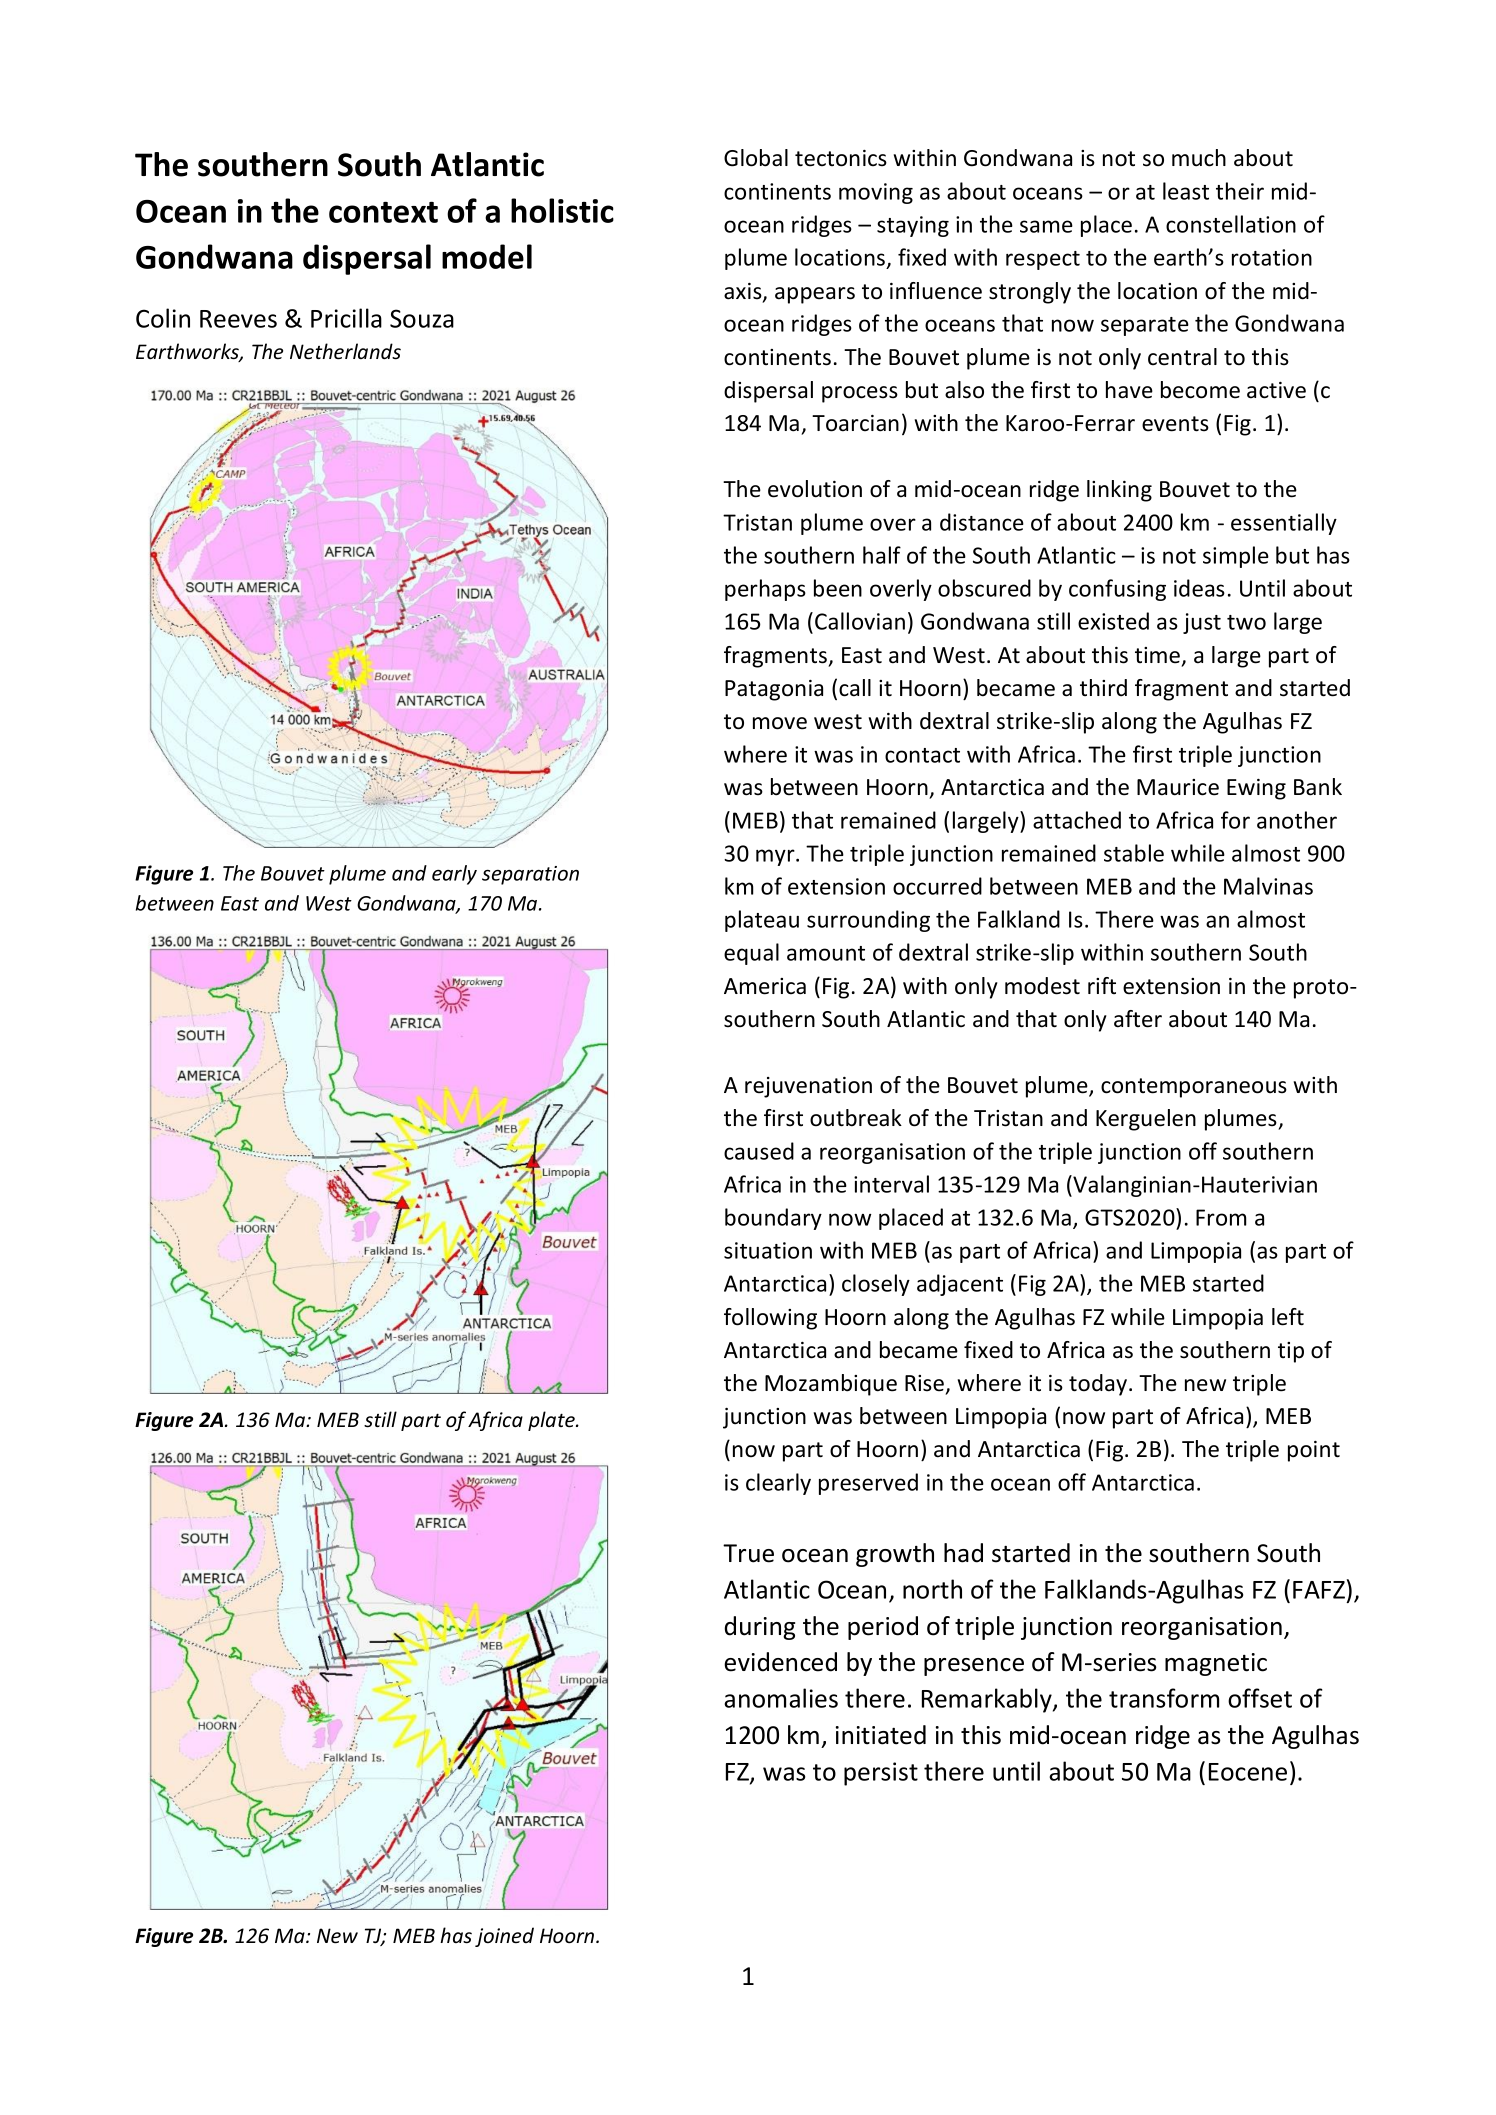 This screenshot has width=1496, height=2115. Describe the element at coordinates (881, 1774) in the screenshot. I see `persist` at that location.
